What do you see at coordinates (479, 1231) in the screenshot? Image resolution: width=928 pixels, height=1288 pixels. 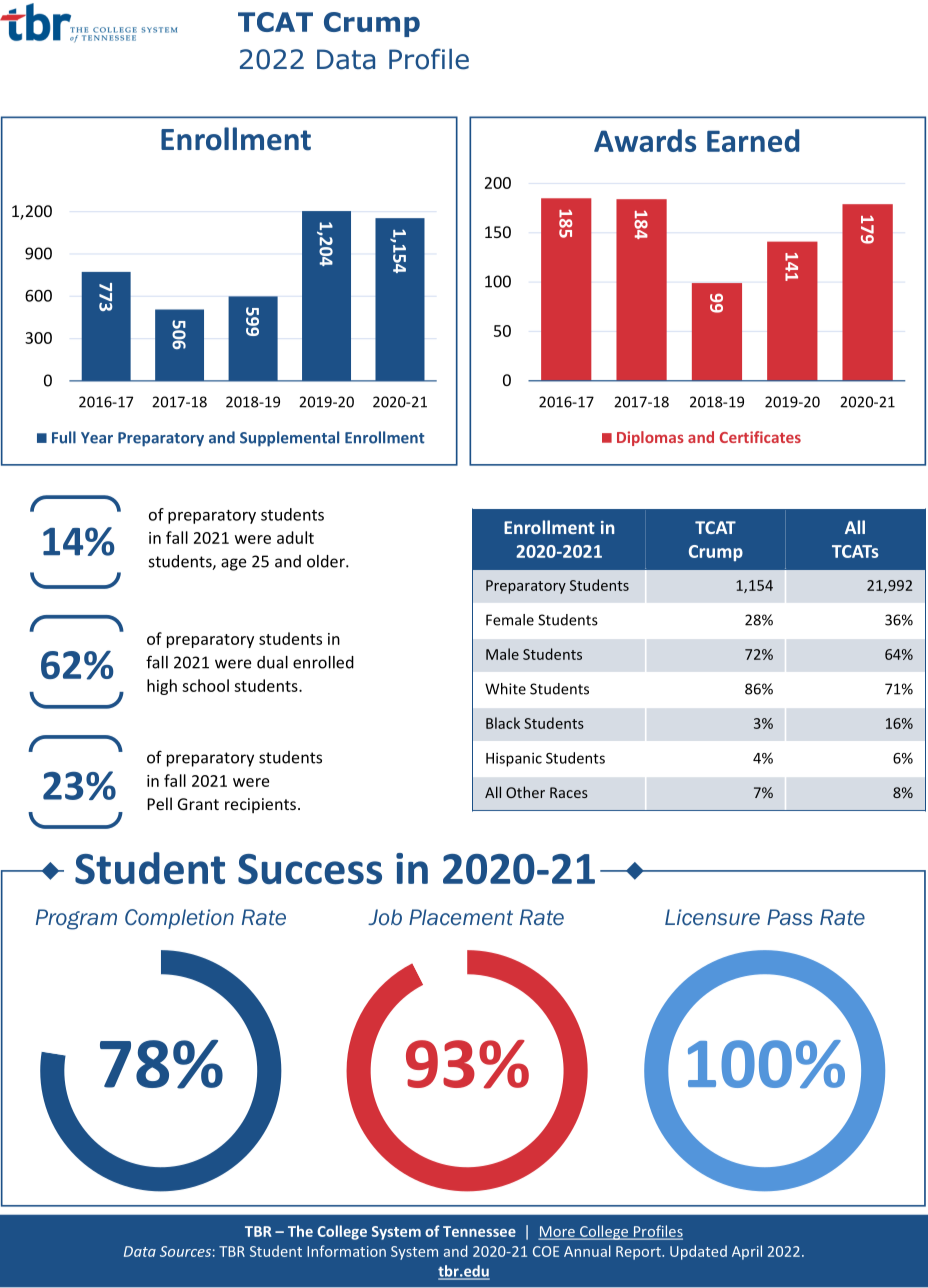 I see `Tennessee` at bounding box center [479, 1231].
